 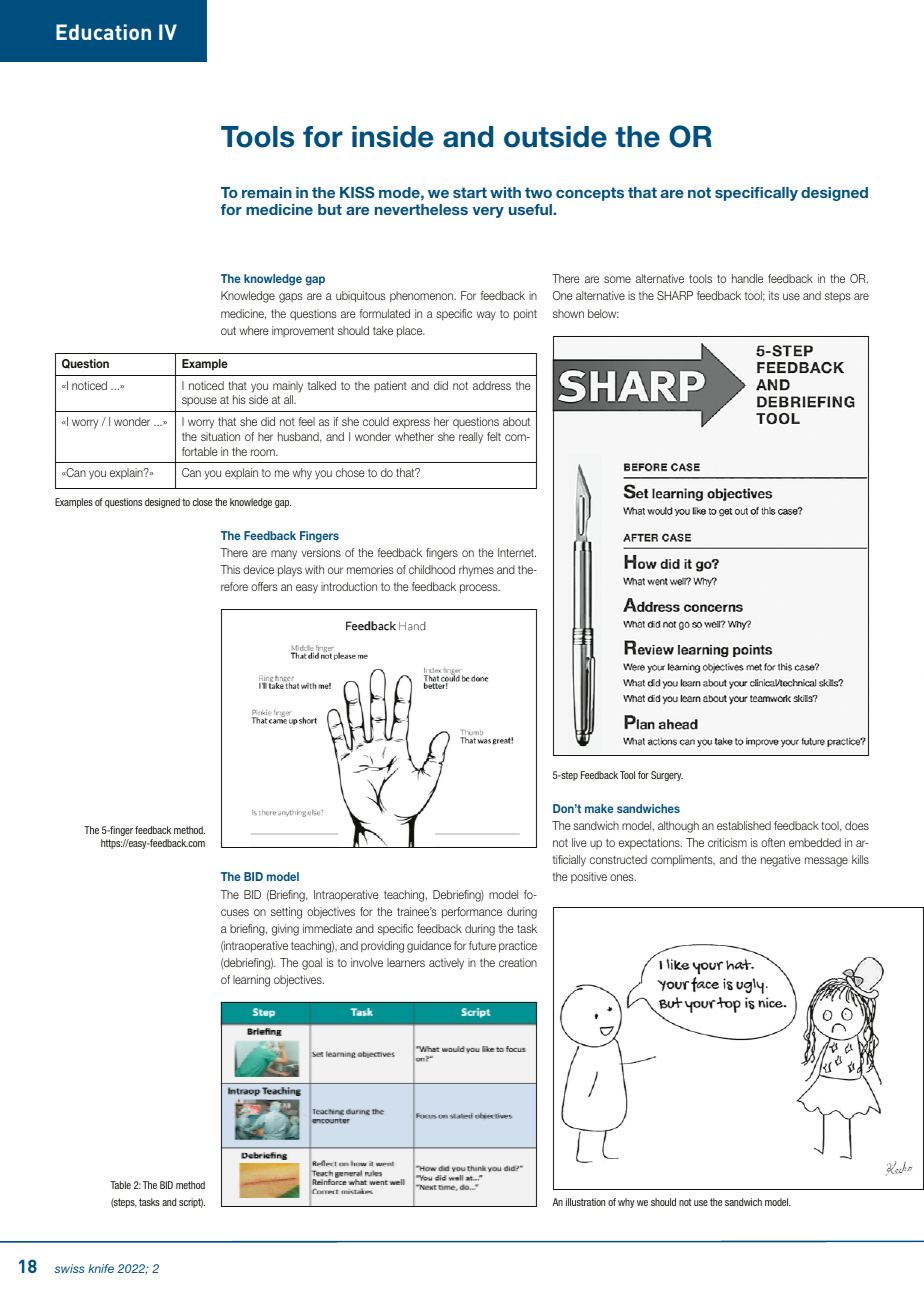 What do you see at coordinates (471, 438) in the screenshot?
I see `really` at bounding box center [471, 438].
